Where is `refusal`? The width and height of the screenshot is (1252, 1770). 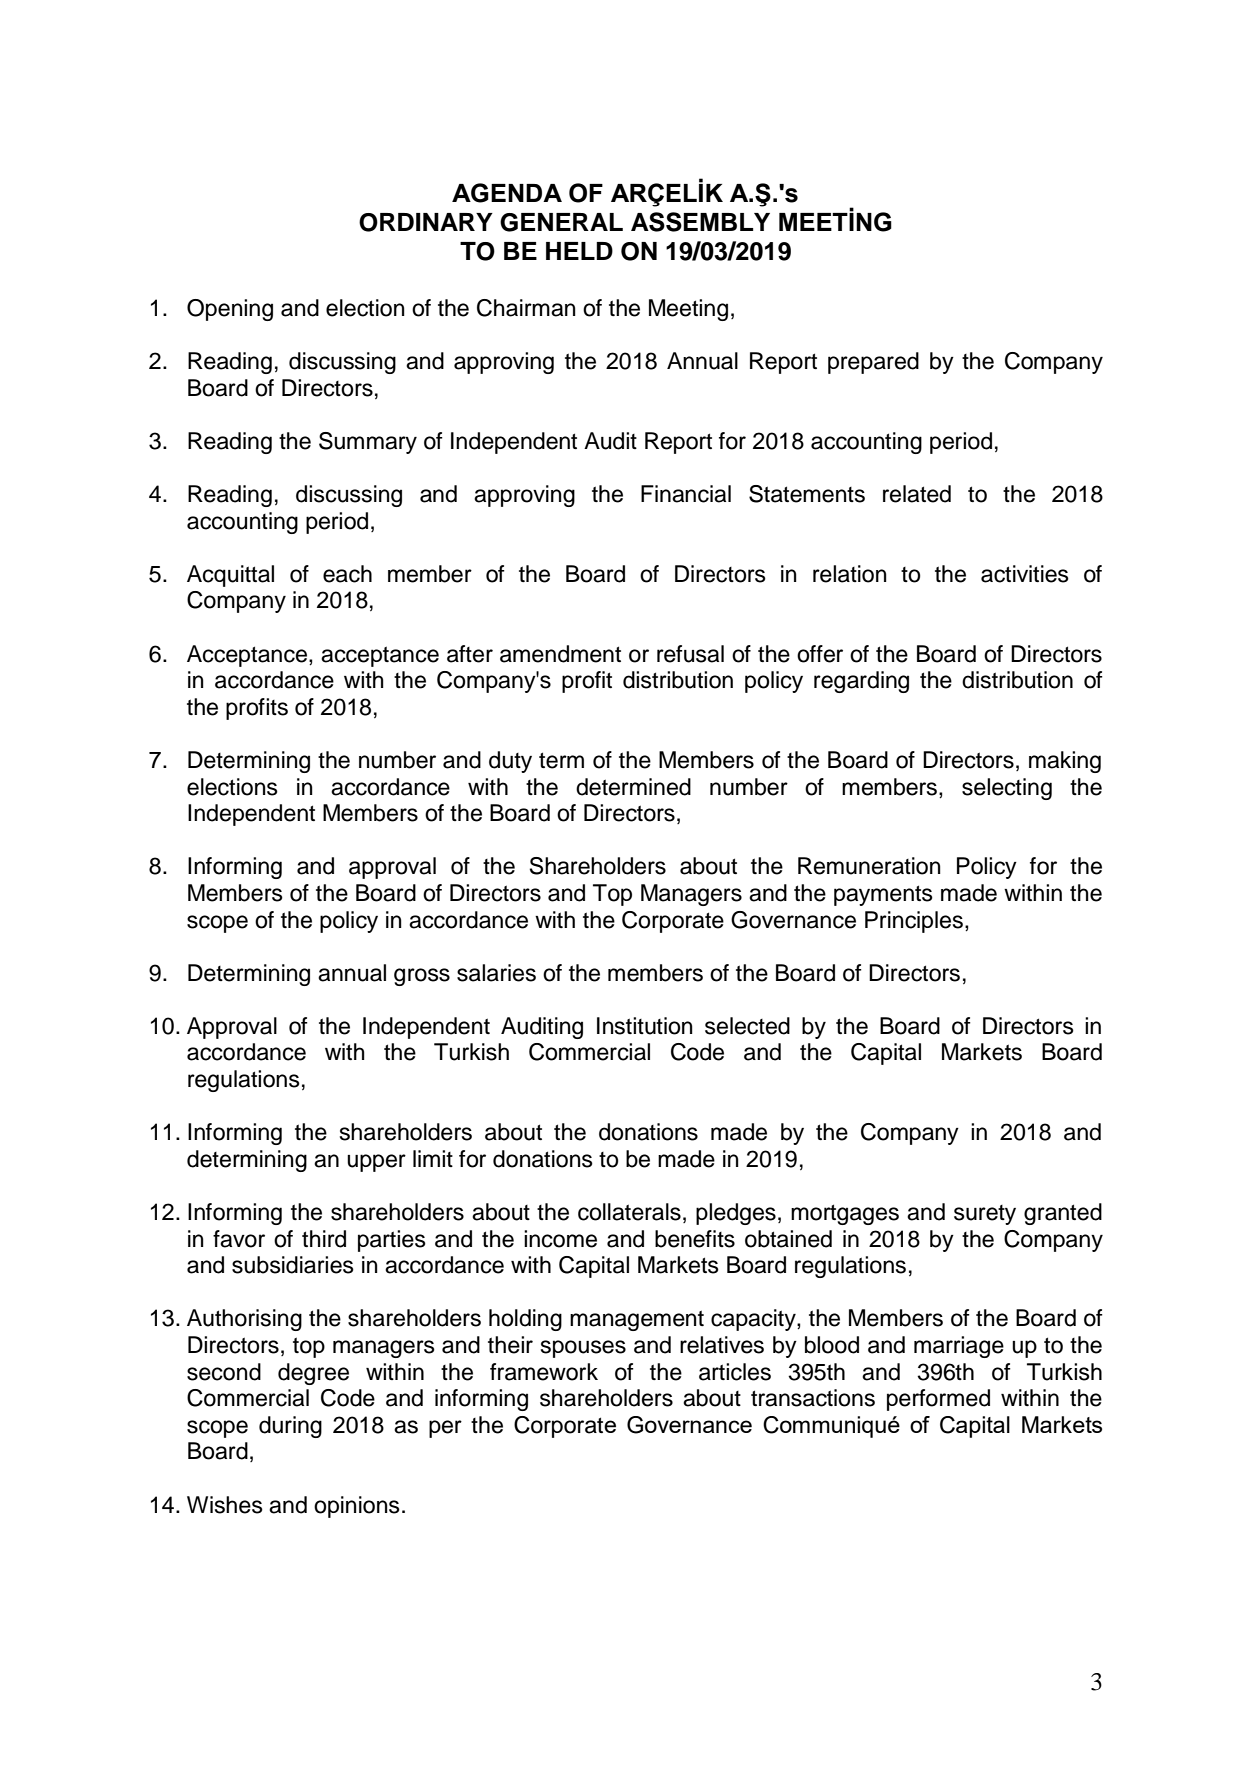 refusal is located at coordinates (690, 654).
